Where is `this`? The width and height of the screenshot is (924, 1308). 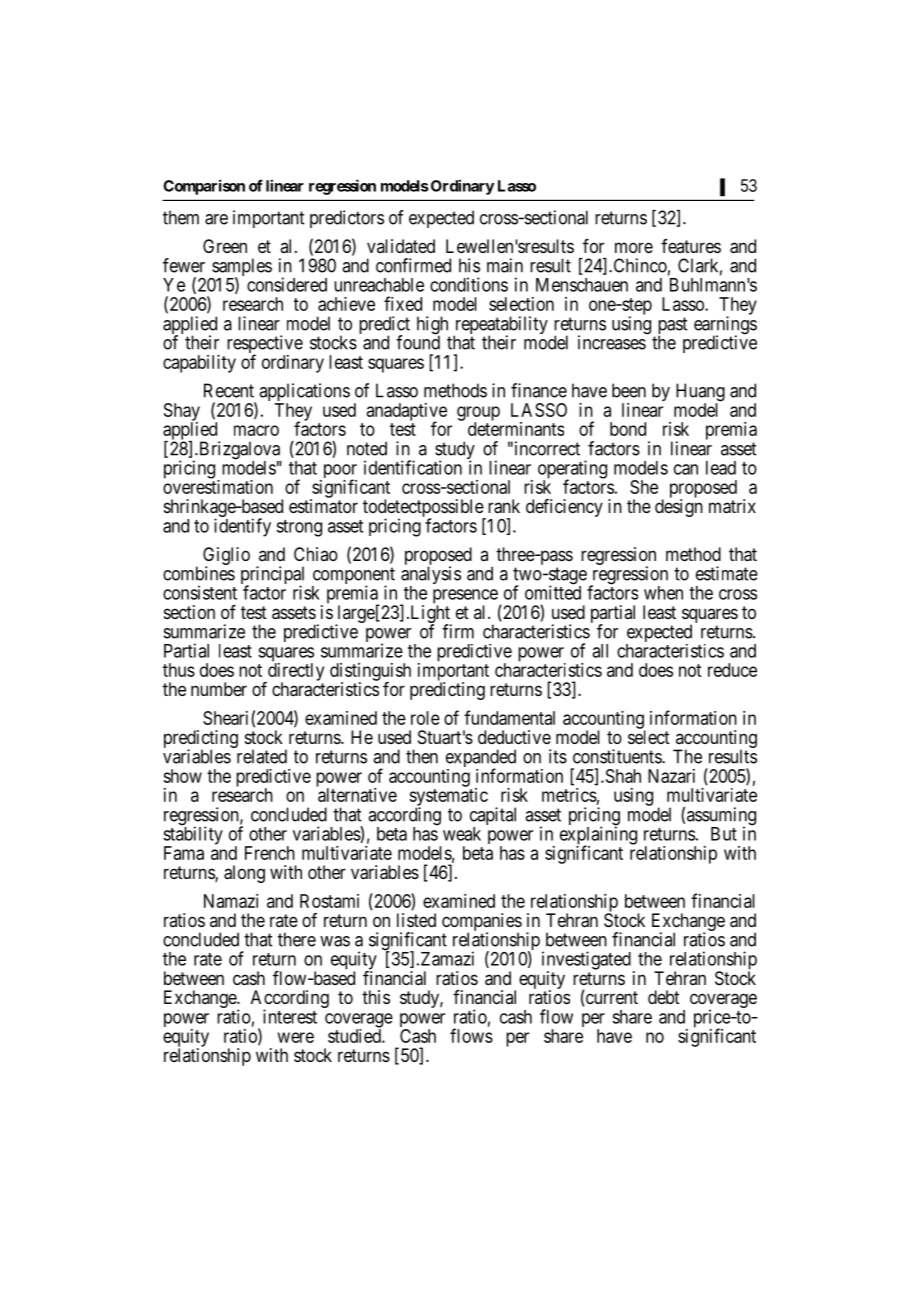
this is located at coordinates (376, 997).
